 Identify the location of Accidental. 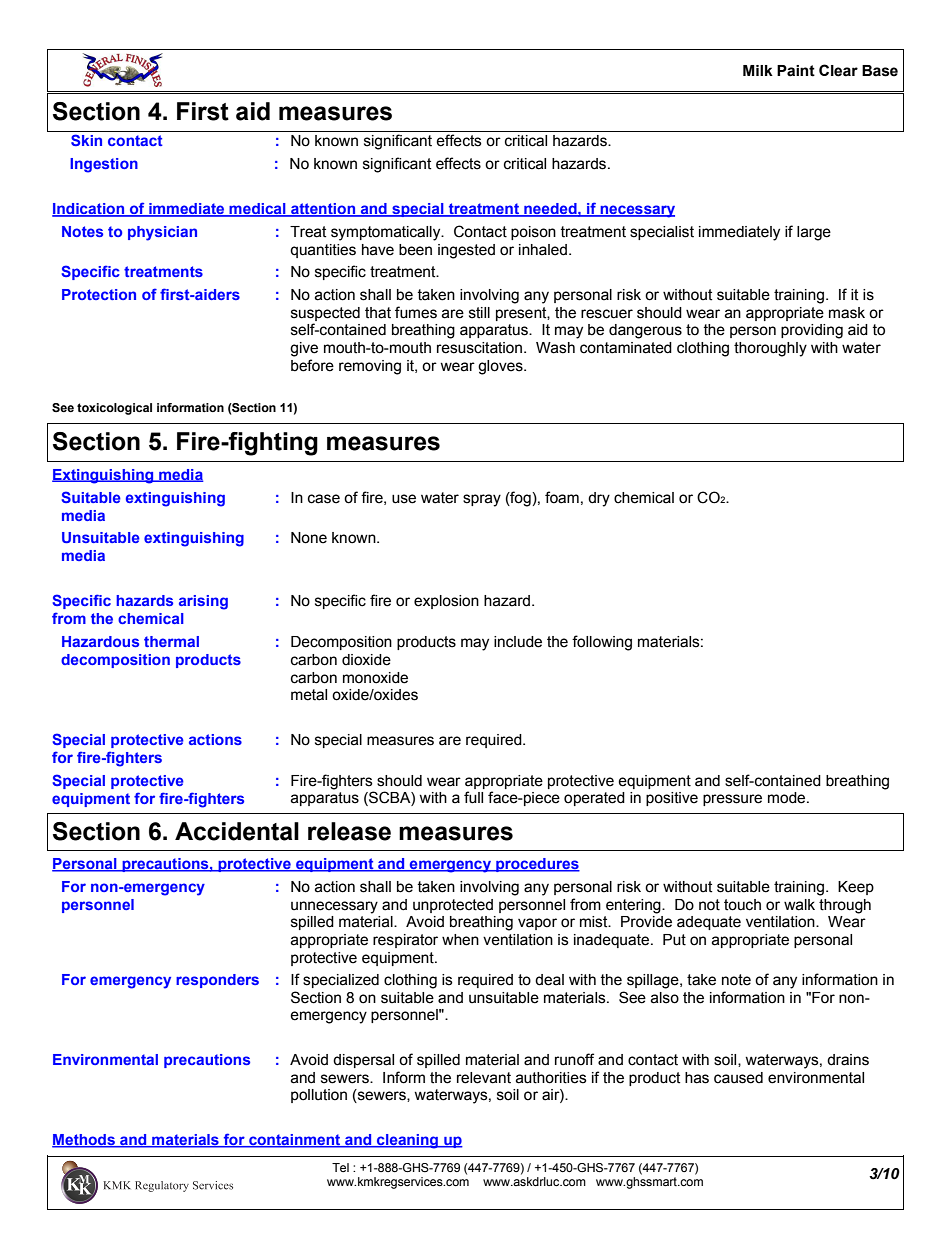
(237, 831).
